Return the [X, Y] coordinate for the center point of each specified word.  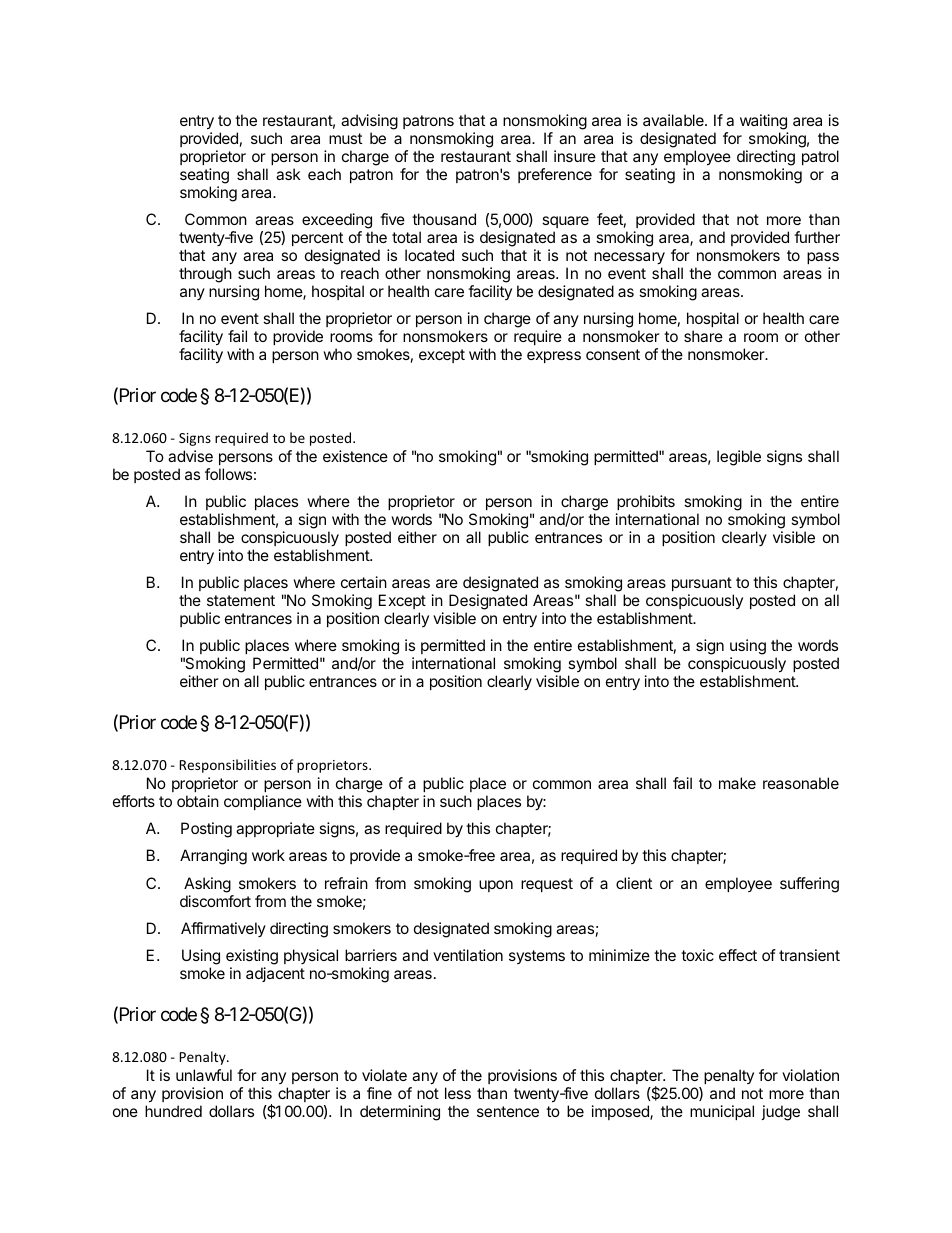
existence [355, 456]
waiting [764, 123]
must [345, 138]
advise [190, 456]
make [737, 783]
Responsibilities [228, 766]
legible [739, 458]
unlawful [204, 1075]
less [458, 1093]
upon [496, 886]
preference [555, 175]
